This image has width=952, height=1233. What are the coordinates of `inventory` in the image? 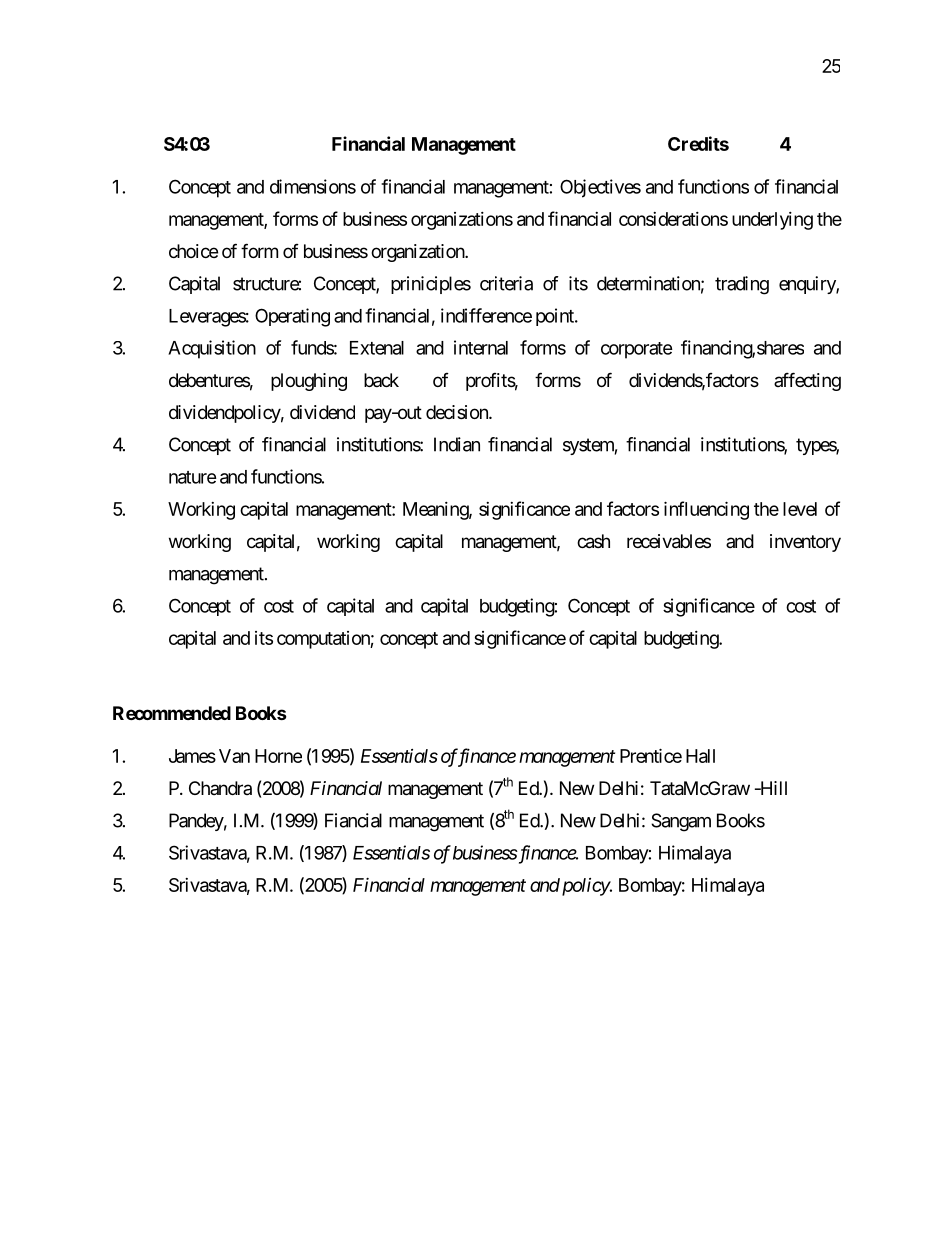 It's located at (805, 543).
